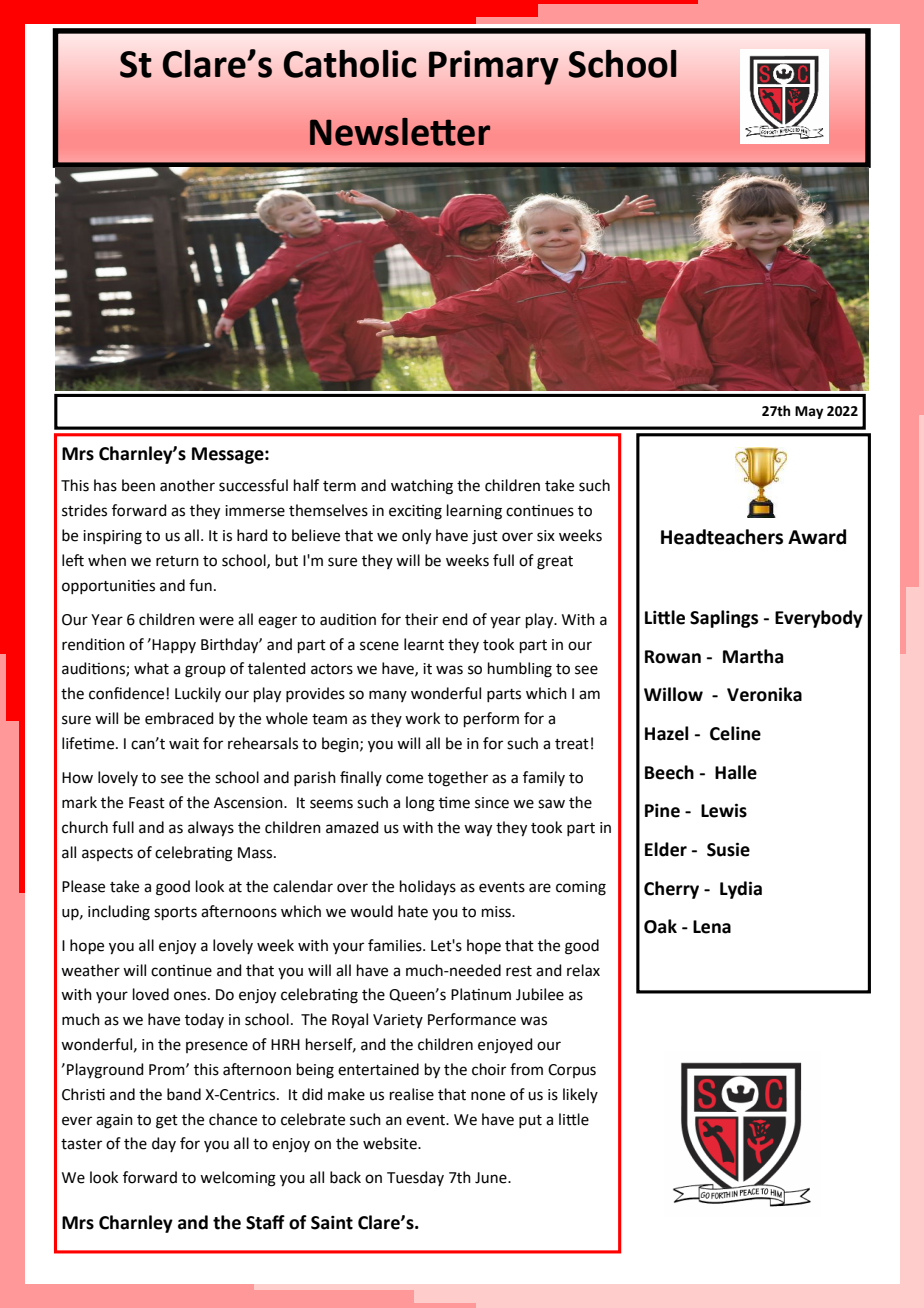  I want to click on Feast, so click(147, 803).
